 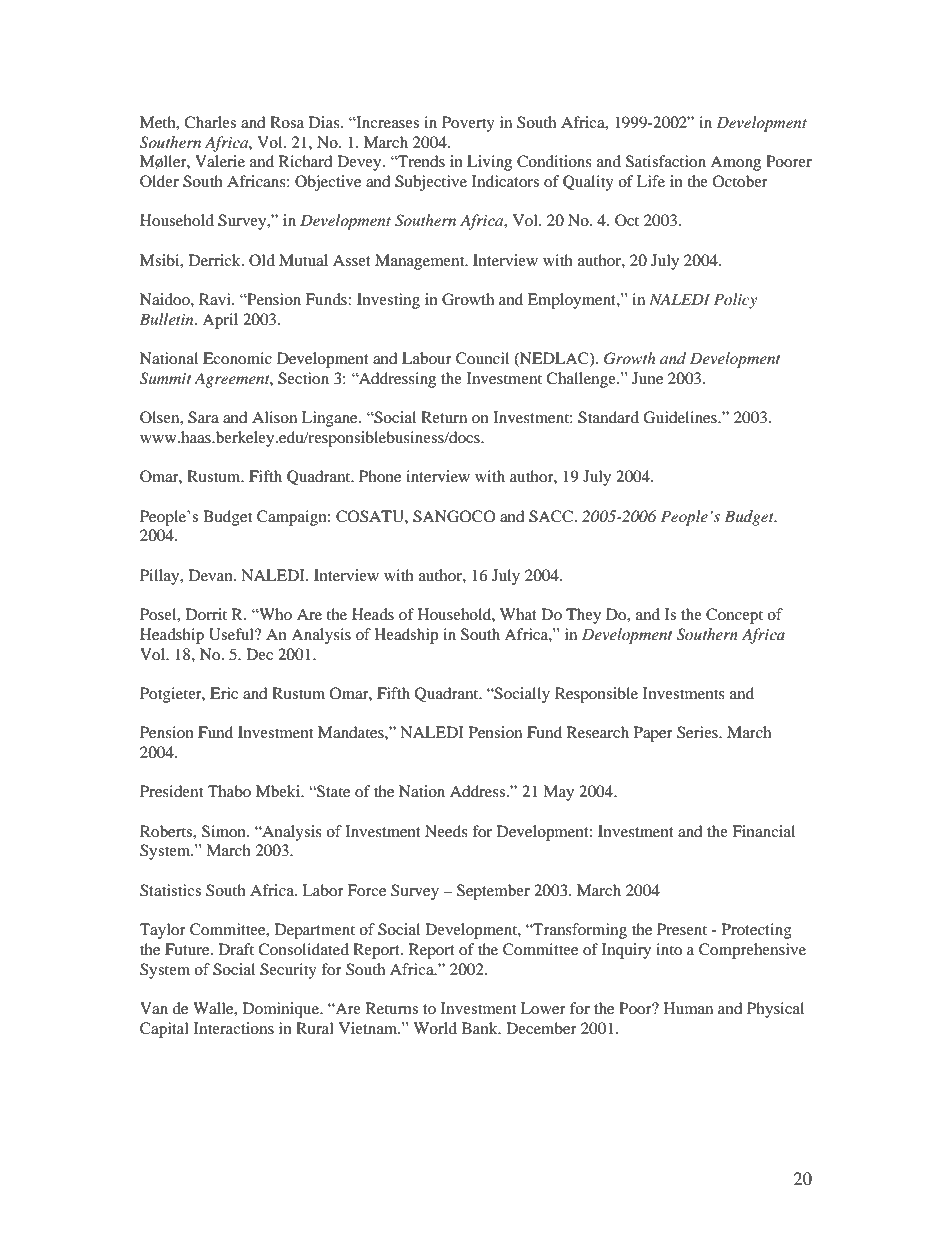 What do you see at coordinates (735, 163) in the screenshot?
I see `Among` at bounding box center [735, 163].
